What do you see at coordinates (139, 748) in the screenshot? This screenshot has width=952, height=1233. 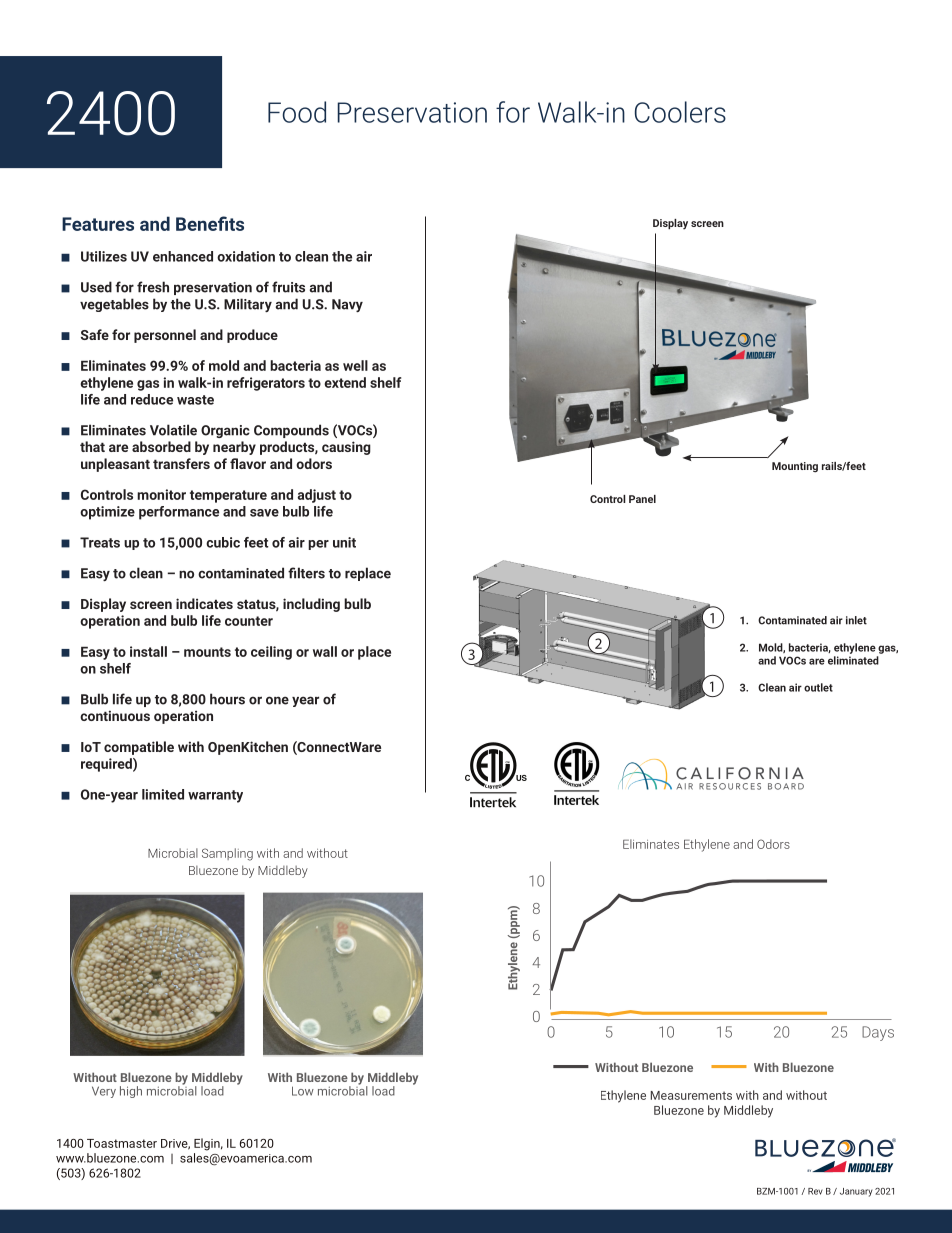 I see `compatible` at bounding box center [139, 748].
